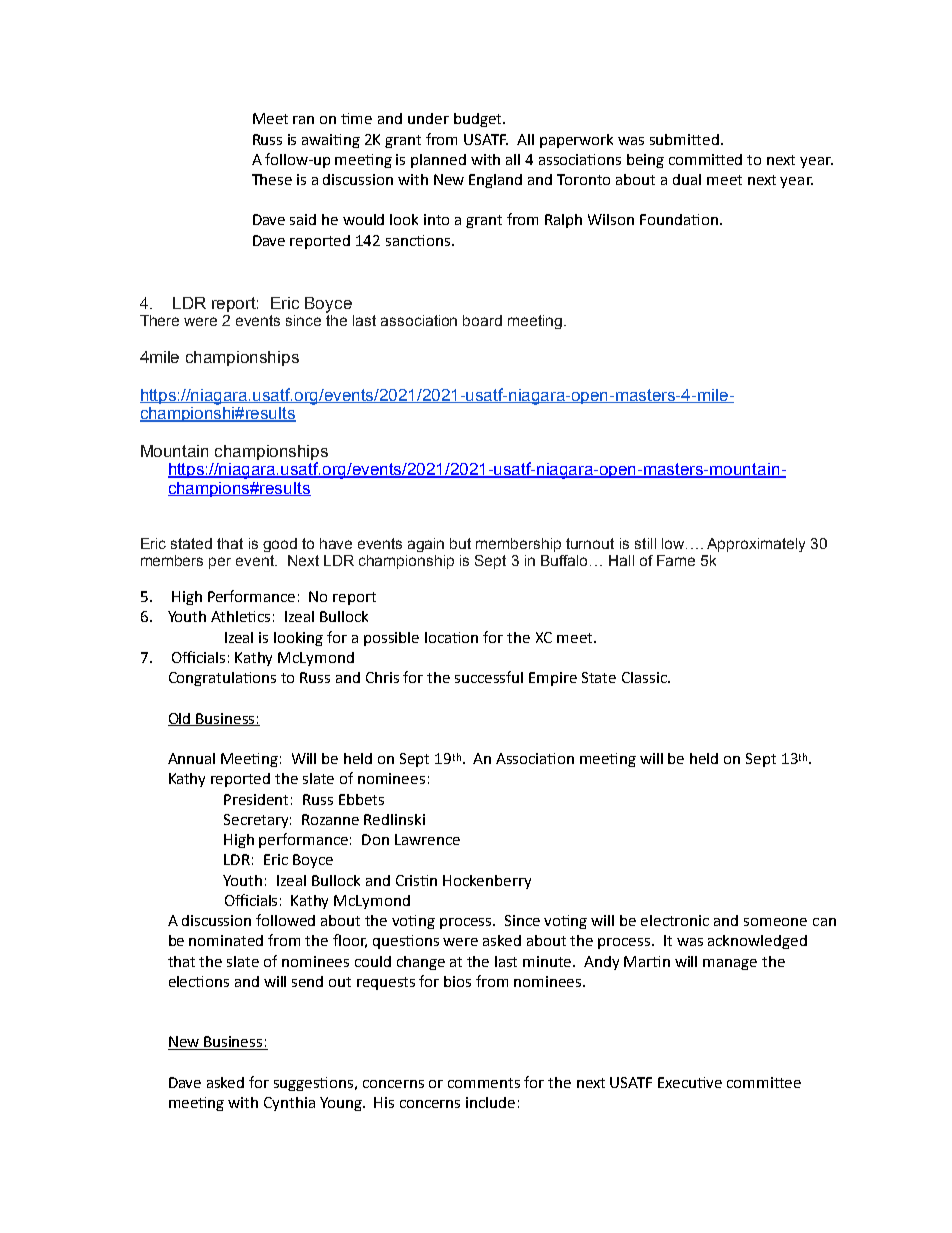  I want to click on but, so click(460, 543).
